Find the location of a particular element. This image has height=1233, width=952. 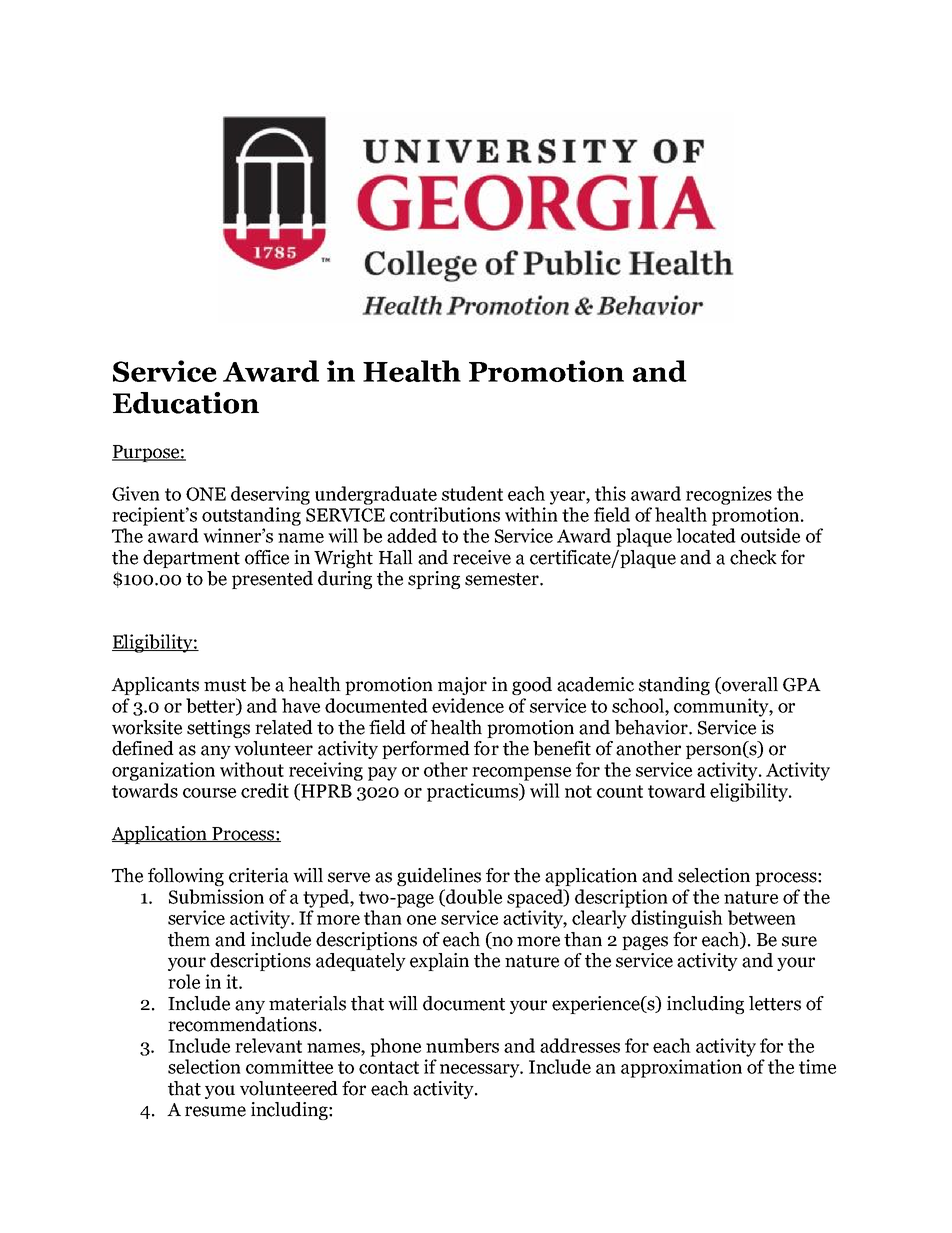

recognizes is located at coordinates (729, 495).
